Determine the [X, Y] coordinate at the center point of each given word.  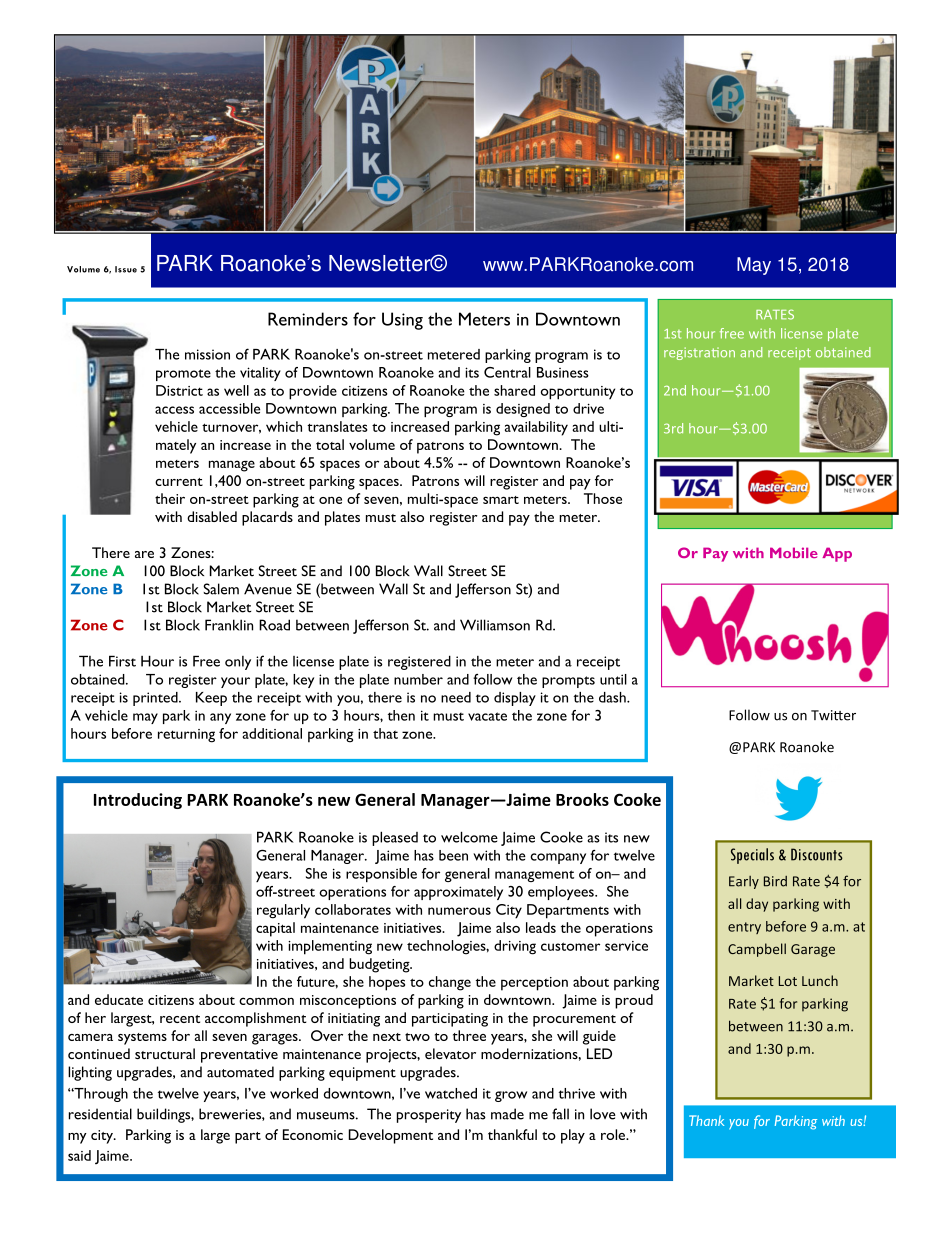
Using [402, 321]
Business [563, 372]
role [614, 1134]
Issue [126, 269]
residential [100, 1114]
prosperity [429, 1116]
